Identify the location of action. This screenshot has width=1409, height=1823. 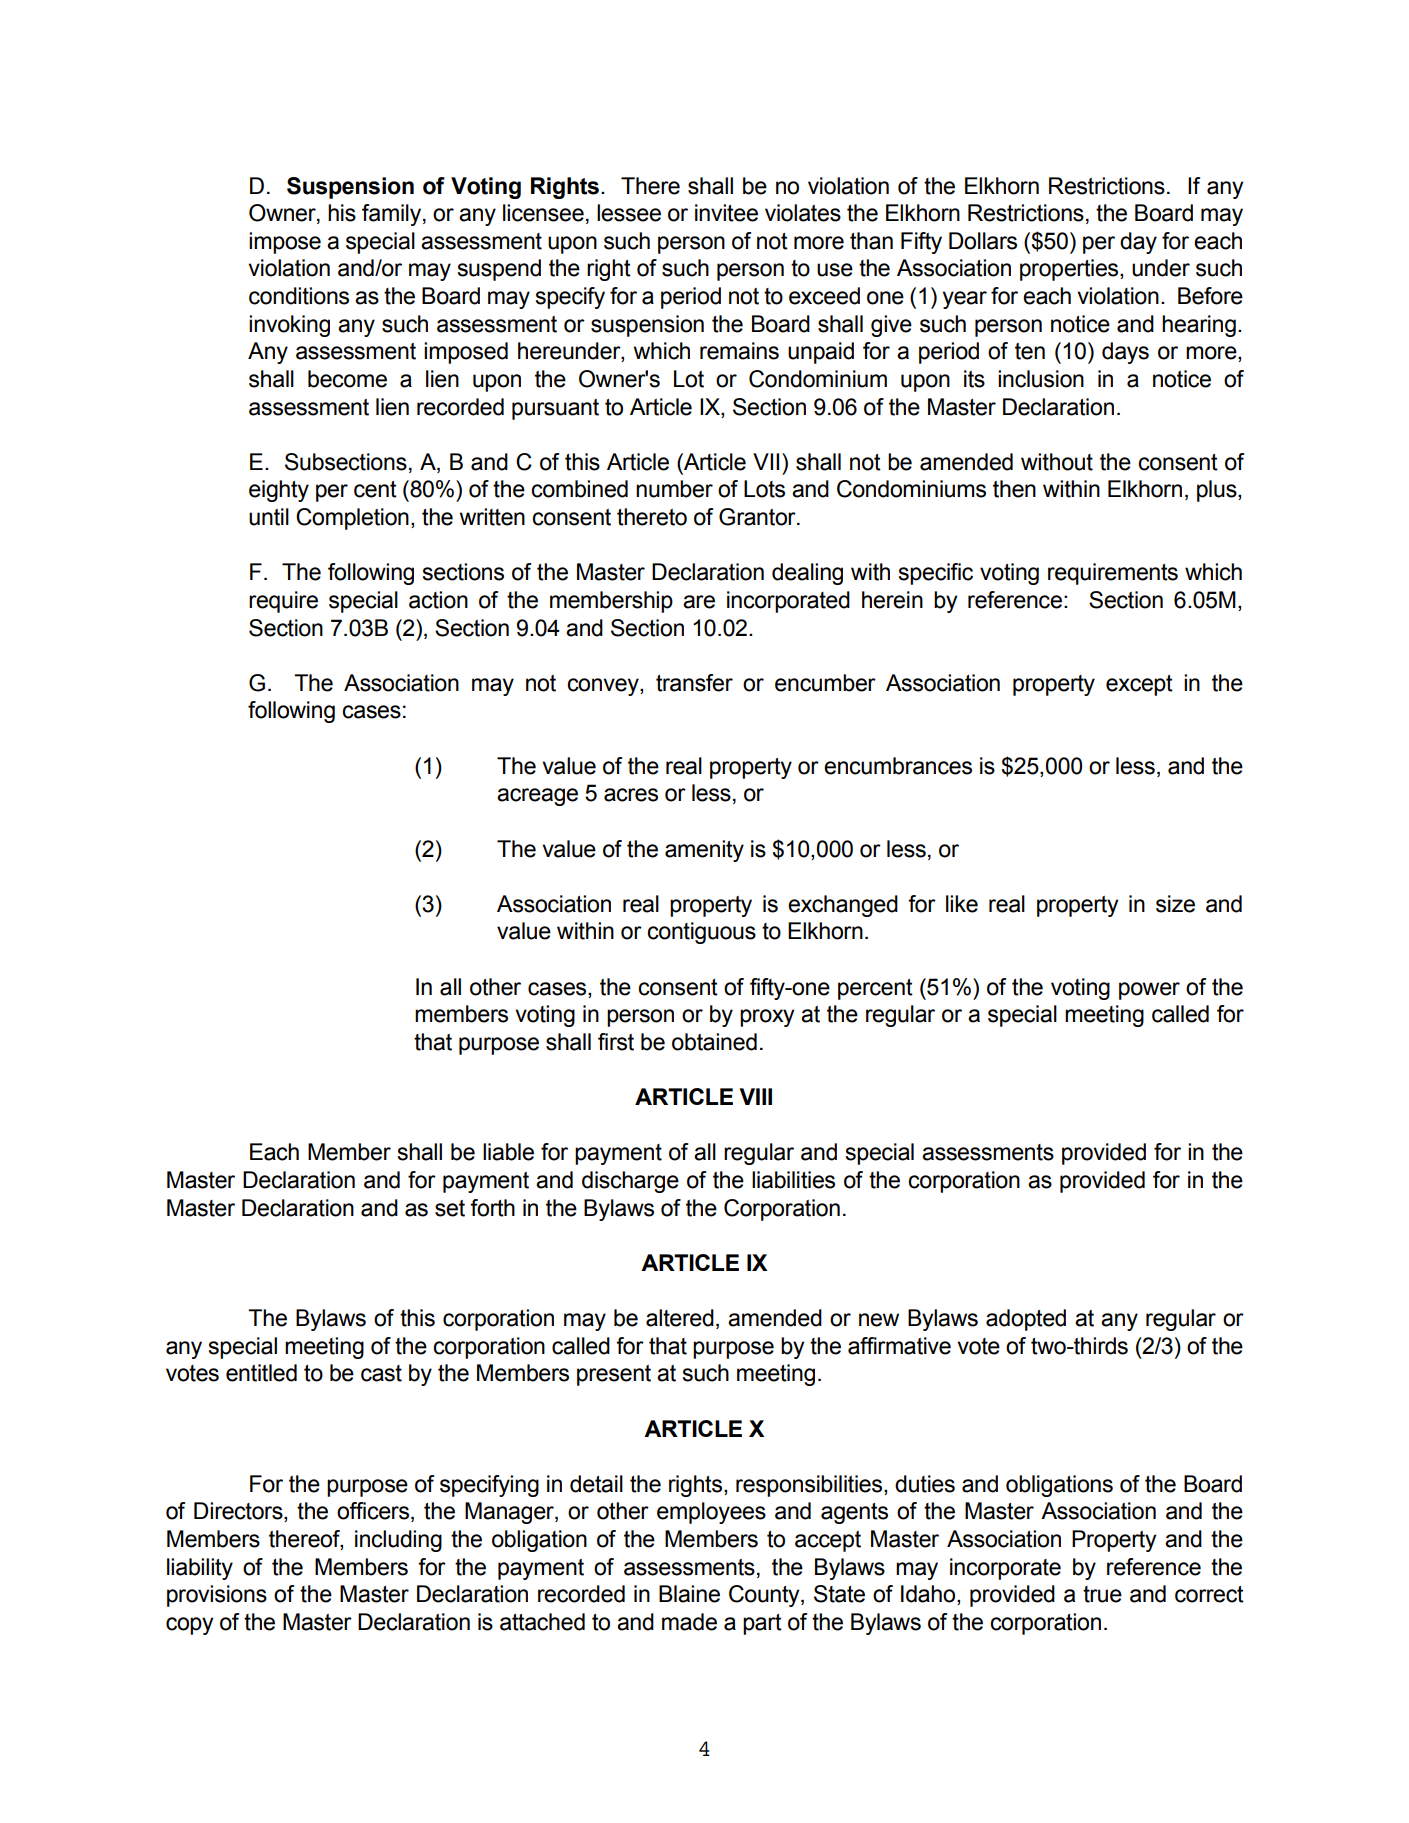
(438, 600).
